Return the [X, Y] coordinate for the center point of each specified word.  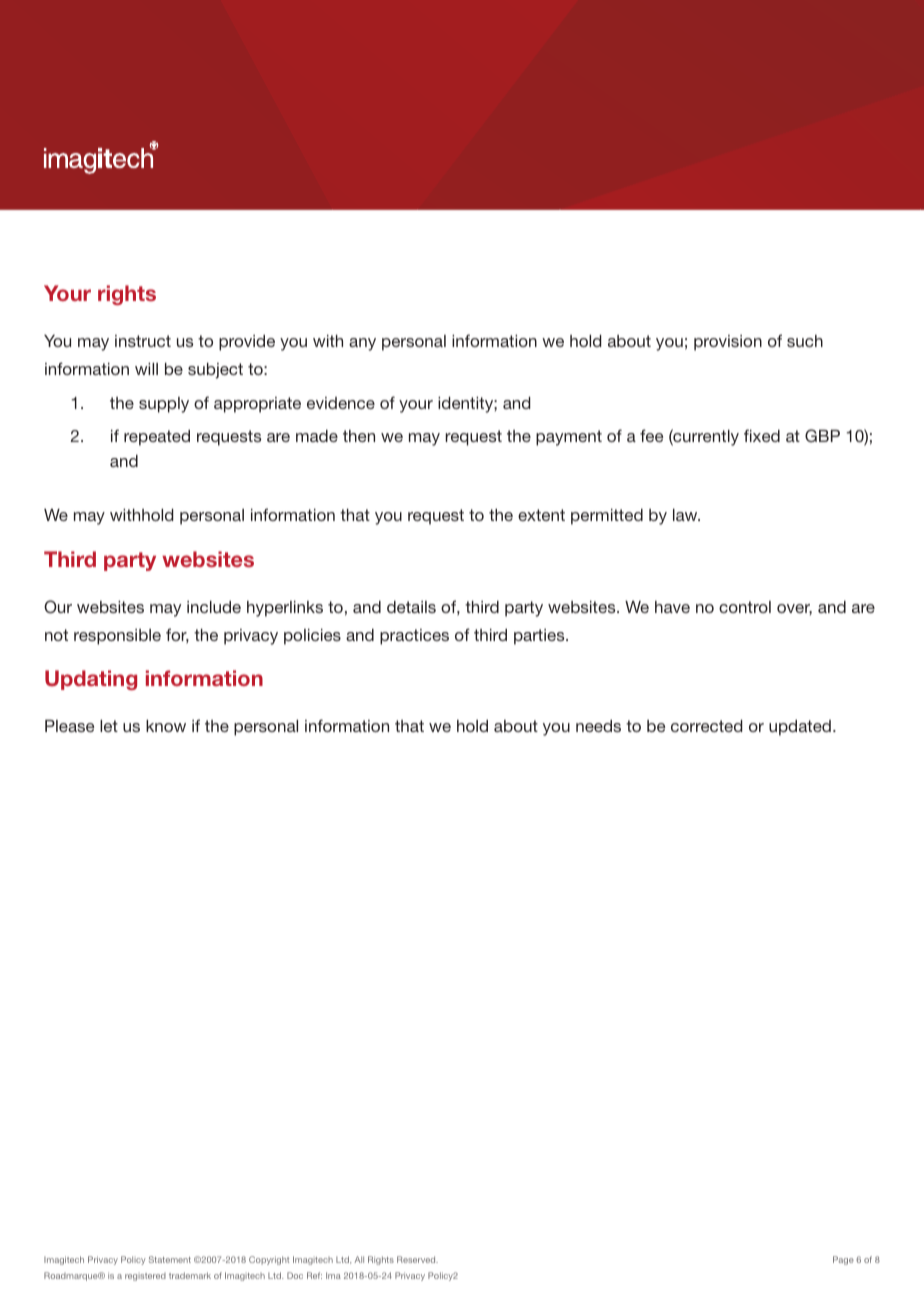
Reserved [417, 1259]
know [166, 726]
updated [800, 728]
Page [843, 1260]
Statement [170, 1259]
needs [598, 726]
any [362, 344]
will [146, 369]
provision [728, 343]
